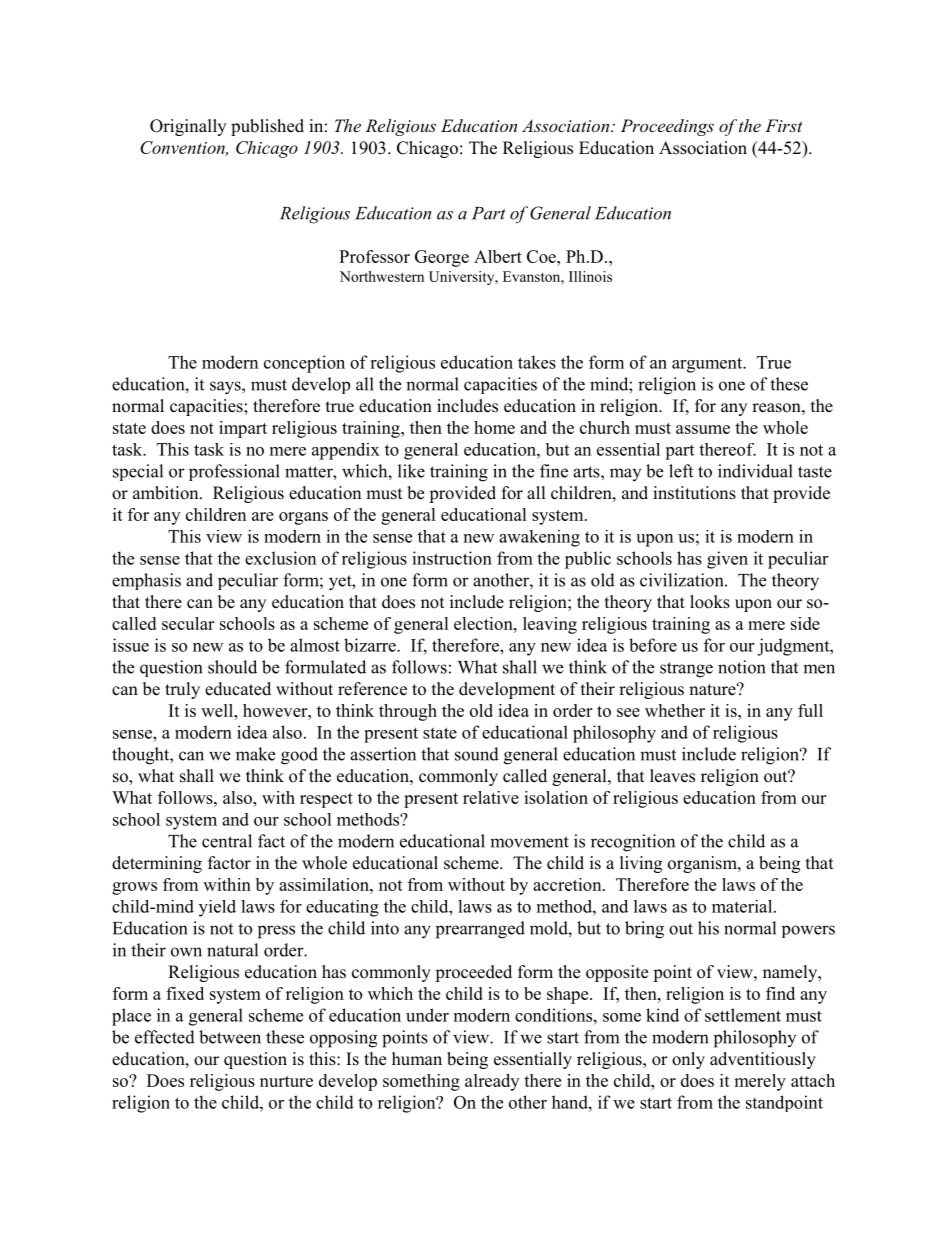 This page has width=952, height=1233. I want to click on Albert, so click(498, 256).
